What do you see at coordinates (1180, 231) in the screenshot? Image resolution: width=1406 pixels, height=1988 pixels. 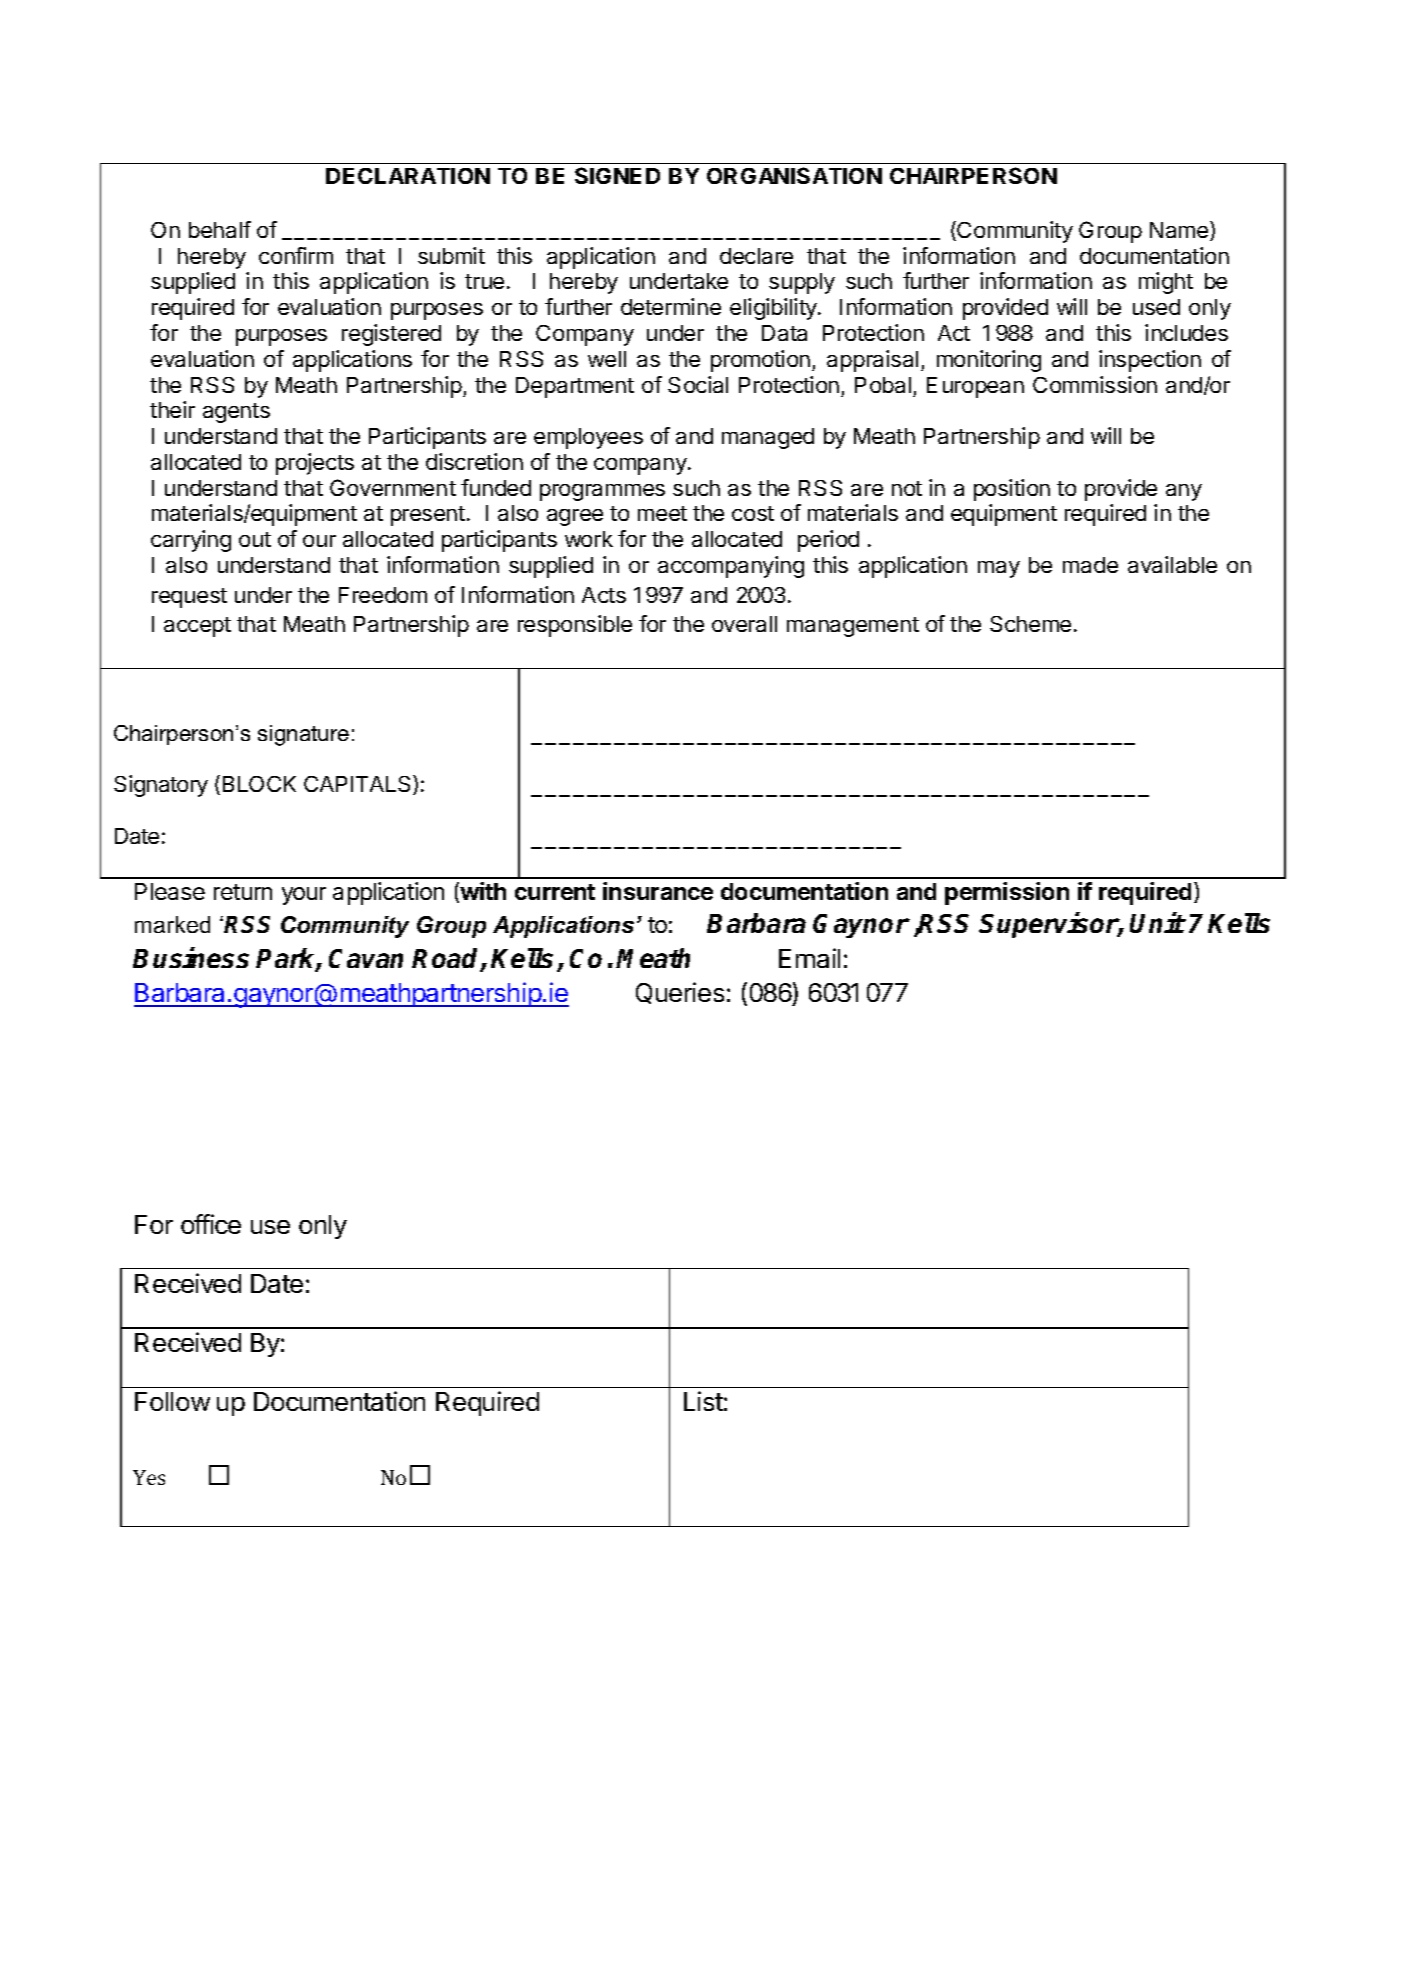 I see `Name` at bounding box center [1180, 231].
